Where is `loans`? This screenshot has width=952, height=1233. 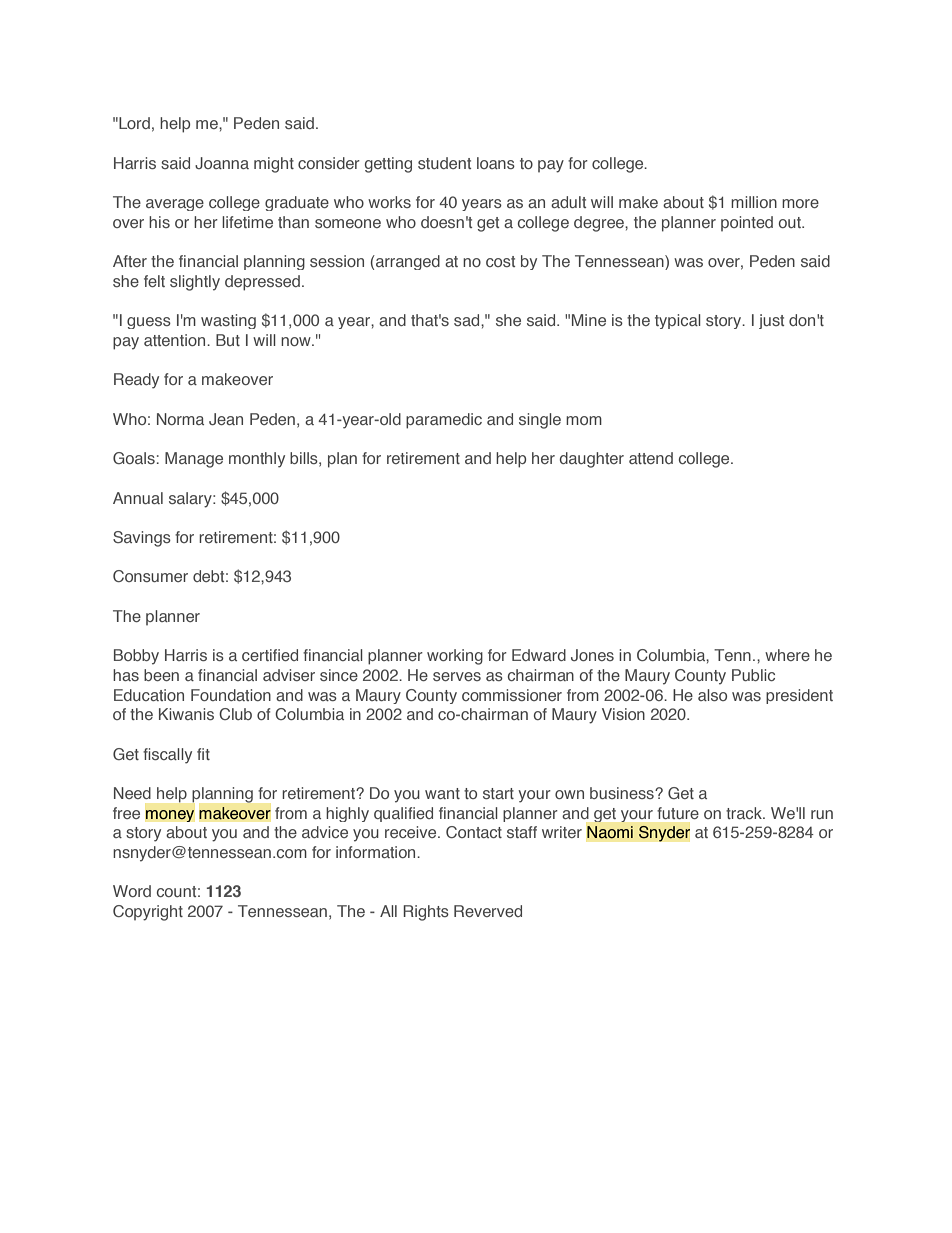
loans is located at coordinates (496, 163).
